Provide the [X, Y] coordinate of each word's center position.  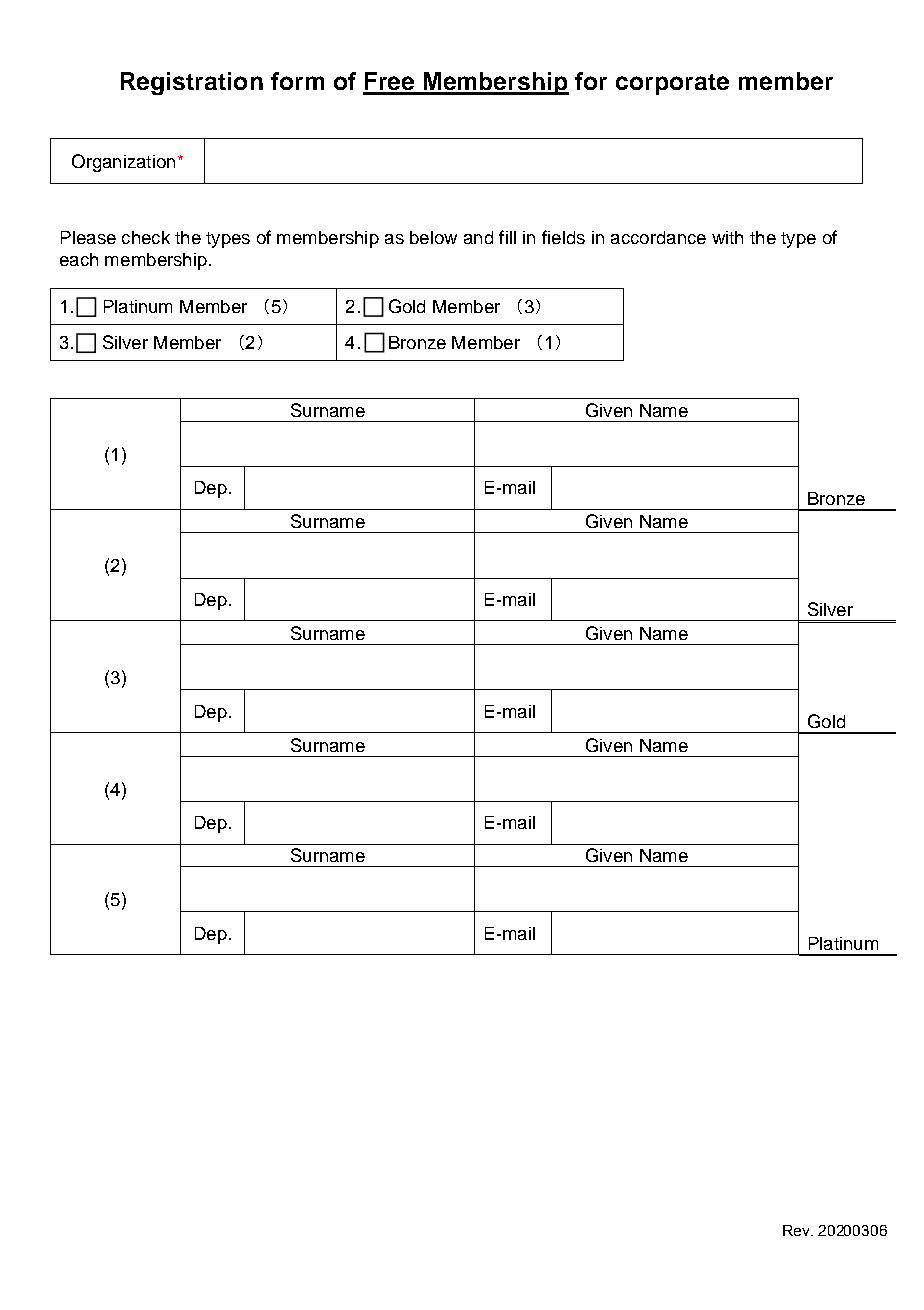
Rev [797, 1230]
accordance [658, 237]
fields [563, 237]
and [478, 237]
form [297, 81]
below [433, 237]
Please [88, 237]
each [79, 259]
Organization [123, 163]
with [727, 237]
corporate [672, 84]
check [146, 237]
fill [507, 237]
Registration [192, 83]
